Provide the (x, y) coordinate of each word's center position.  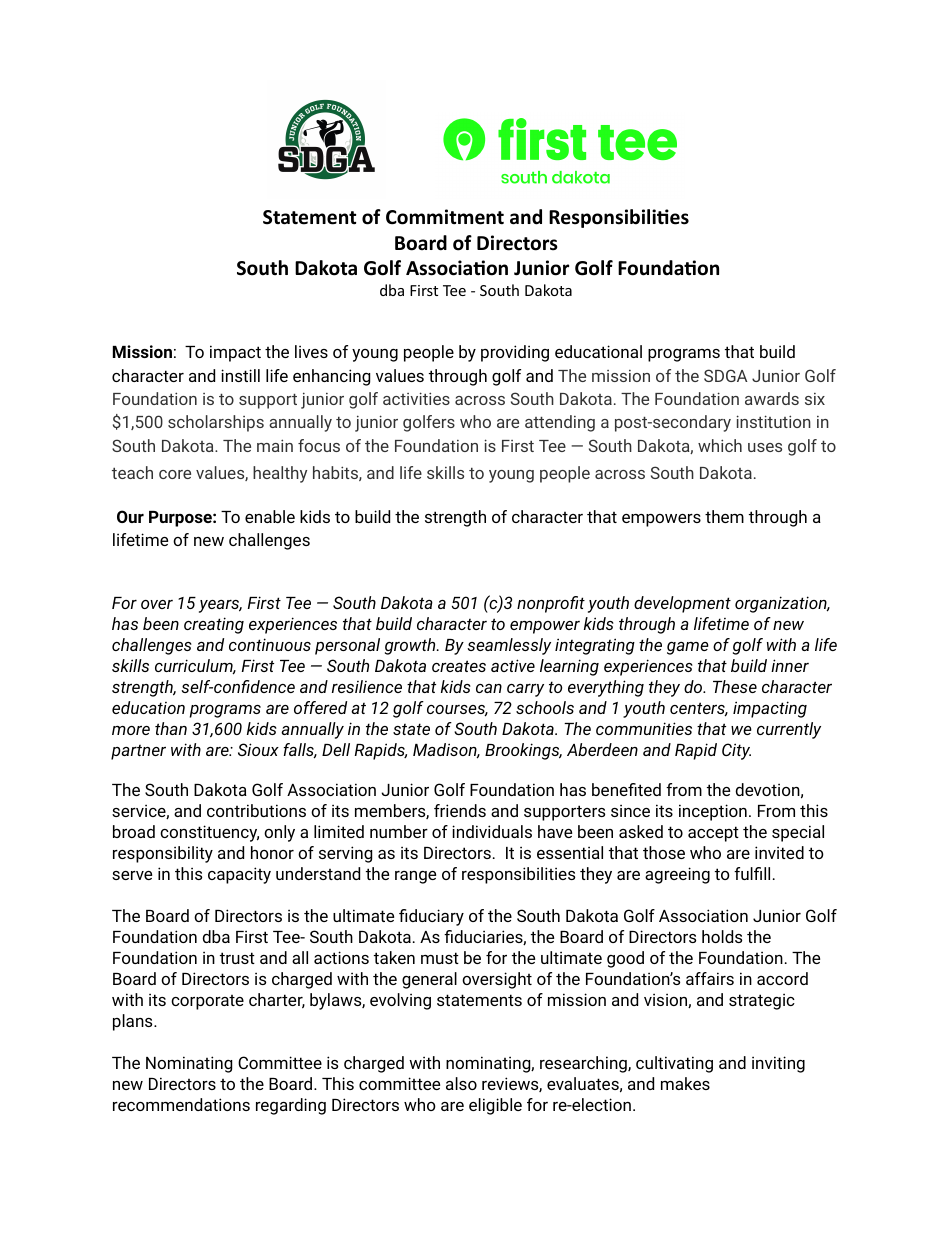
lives (311, 351)
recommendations (181, 1104)
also (461, 1083)
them (724, 516)
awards (772, 398)
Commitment (445, 217)
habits (336, 473)
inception (713, 812)
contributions (256, 810)
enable (270, 516)
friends (460, 810)
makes (685, 1083)
